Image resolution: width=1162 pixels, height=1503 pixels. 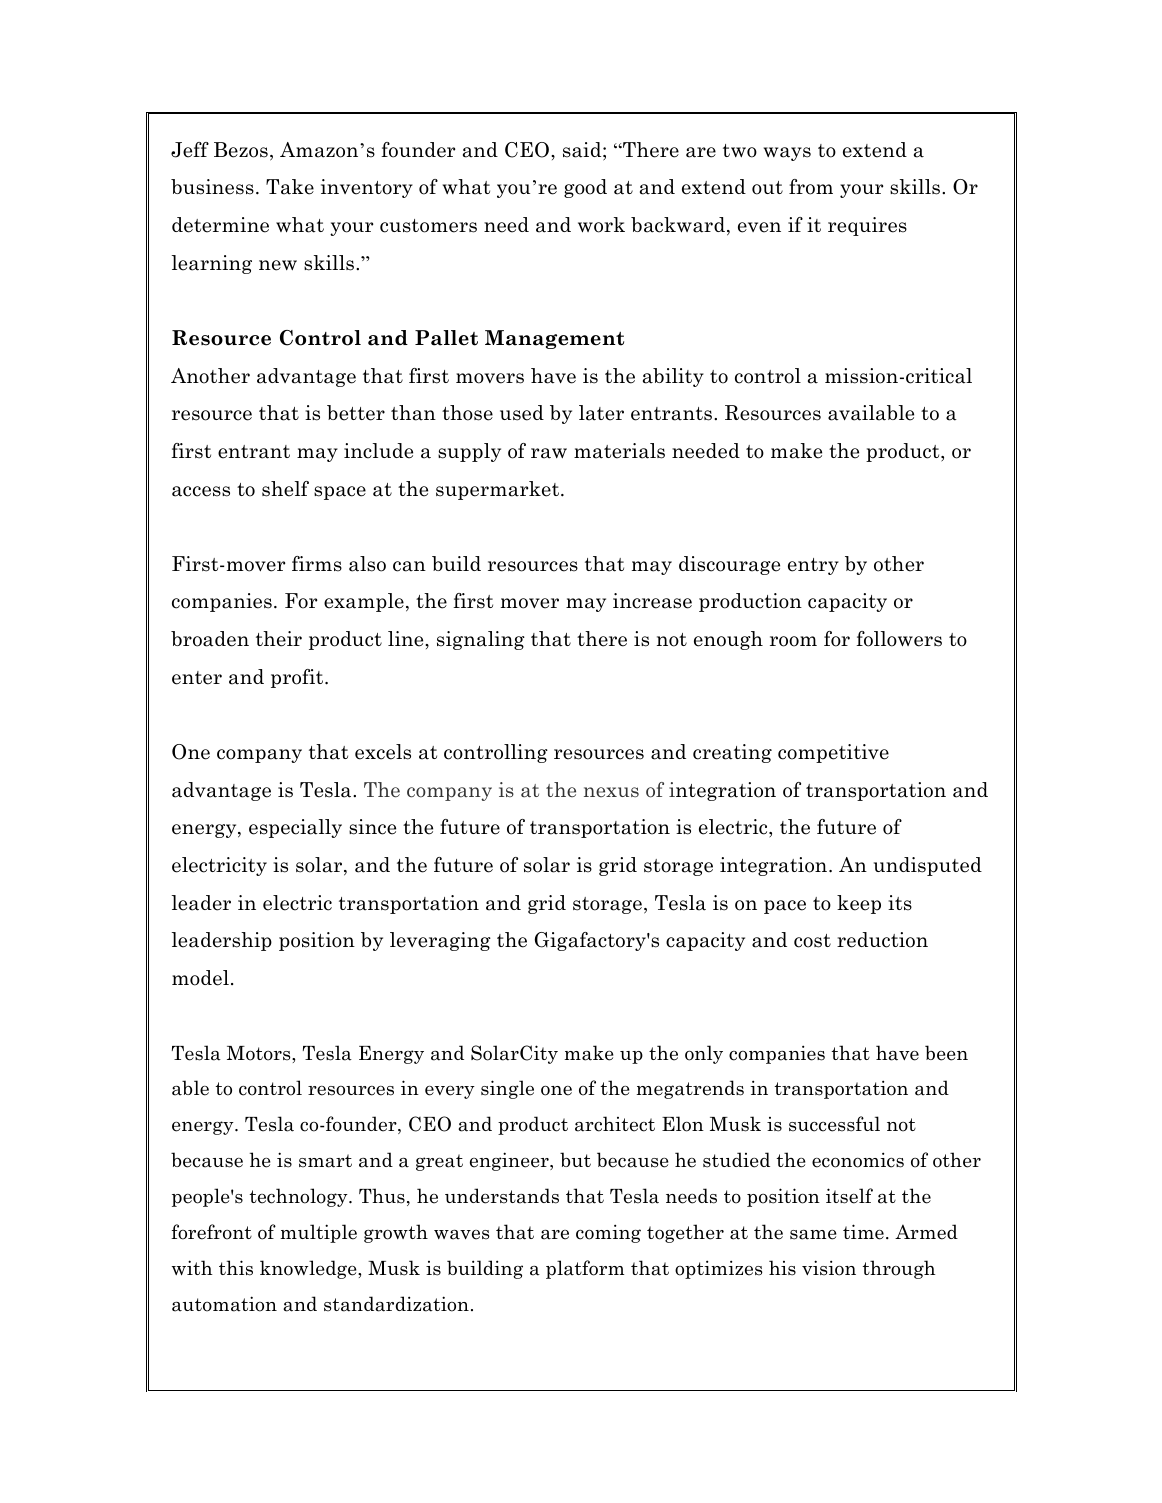 I want to click on nexus, so click(x=611, y=792).
